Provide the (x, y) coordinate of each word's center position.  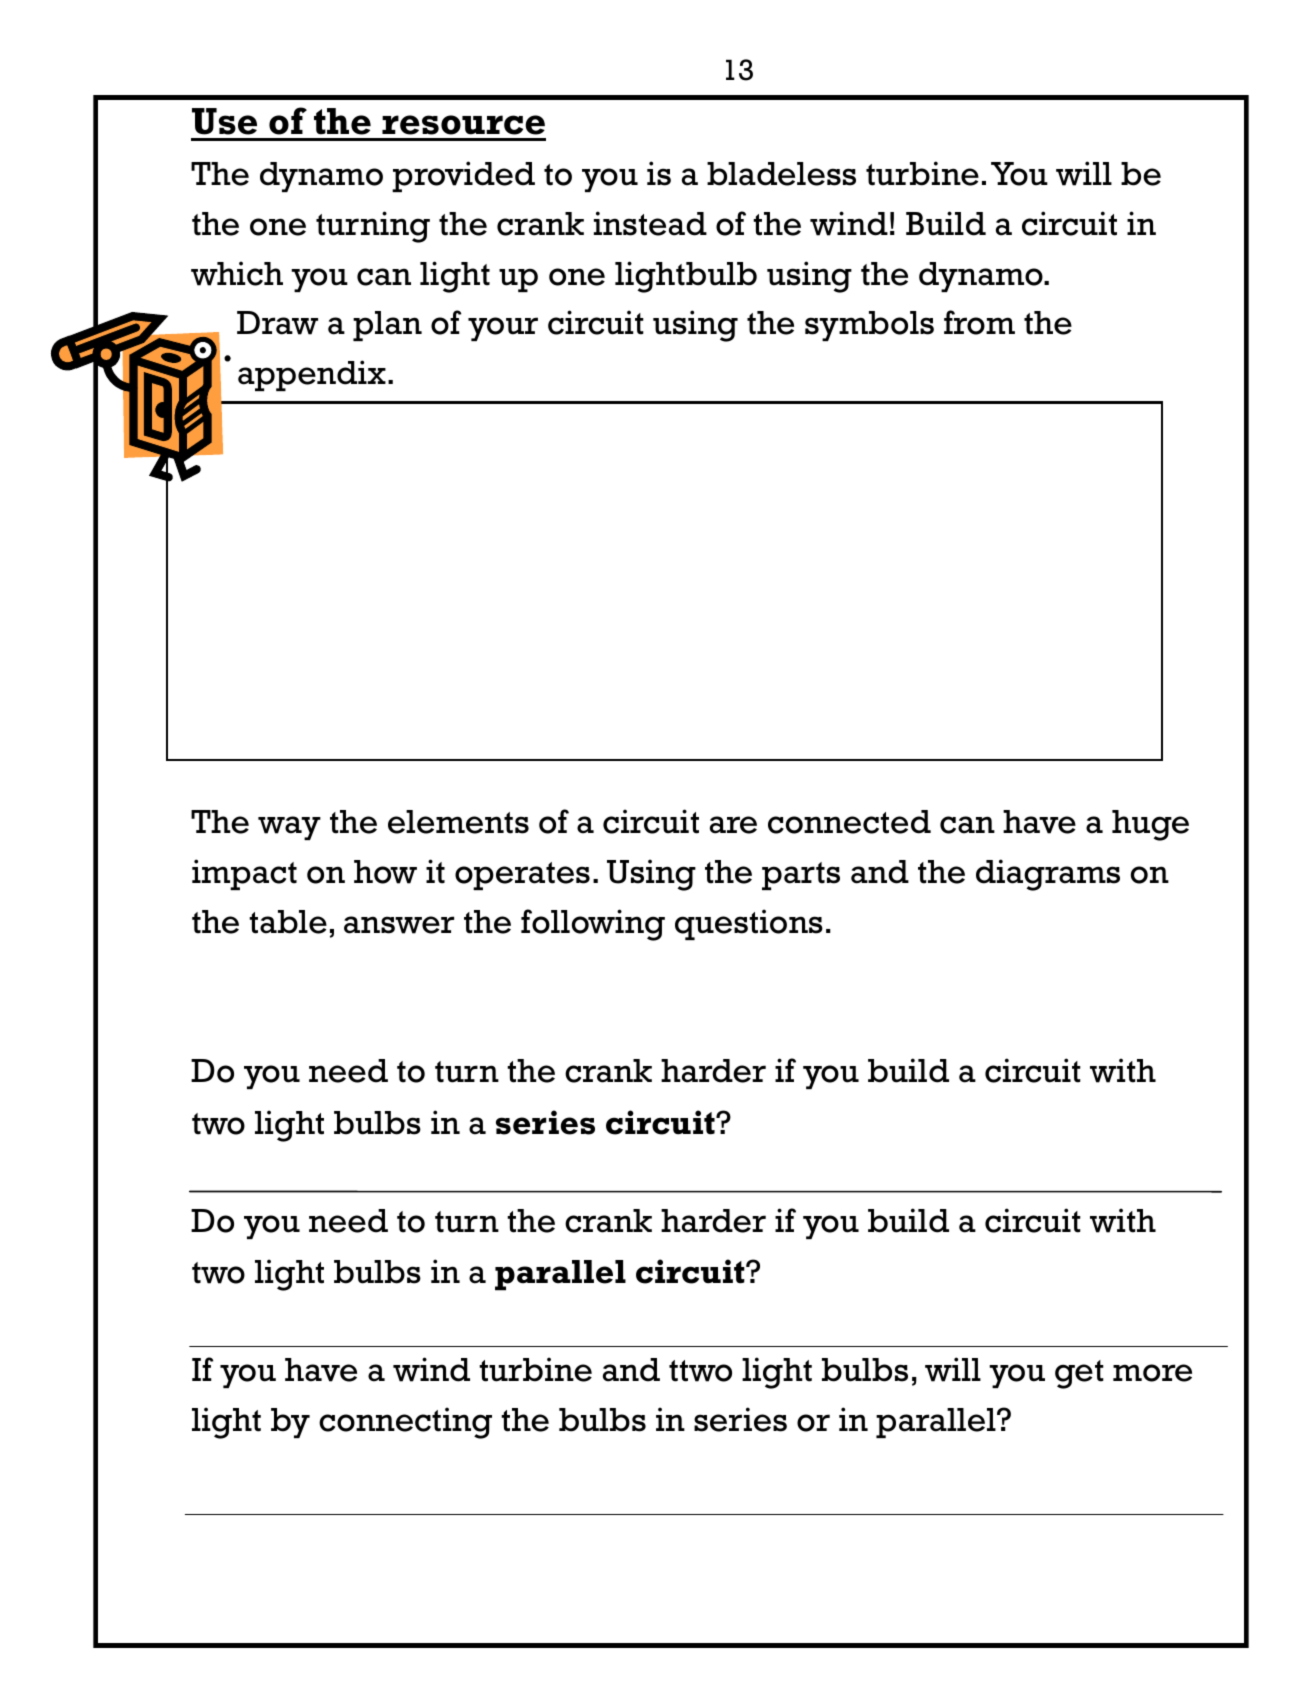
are (733, 825)
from (979, 322)
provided (463, 176)
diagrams (1048, 875)
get (1079, 1374)
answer (399, 925)
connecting (405, 1423)
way (289, 828)
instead (650, 223)
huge (1150, 825)
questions (749, 924)
